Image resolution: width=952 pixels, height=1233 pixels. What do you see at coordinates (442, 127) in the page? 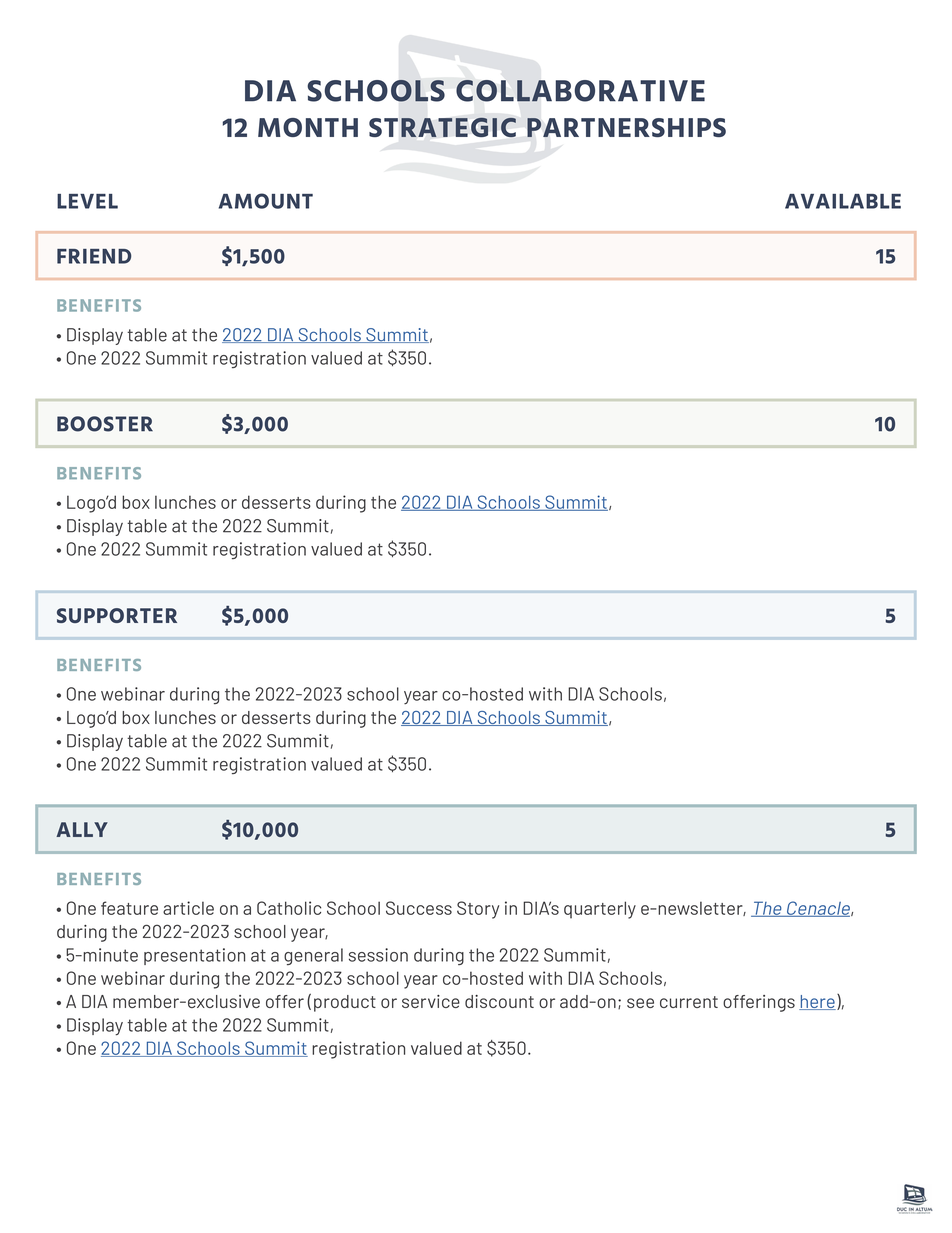
I see `STRATEGIC` at bounding box center [442, 127].
